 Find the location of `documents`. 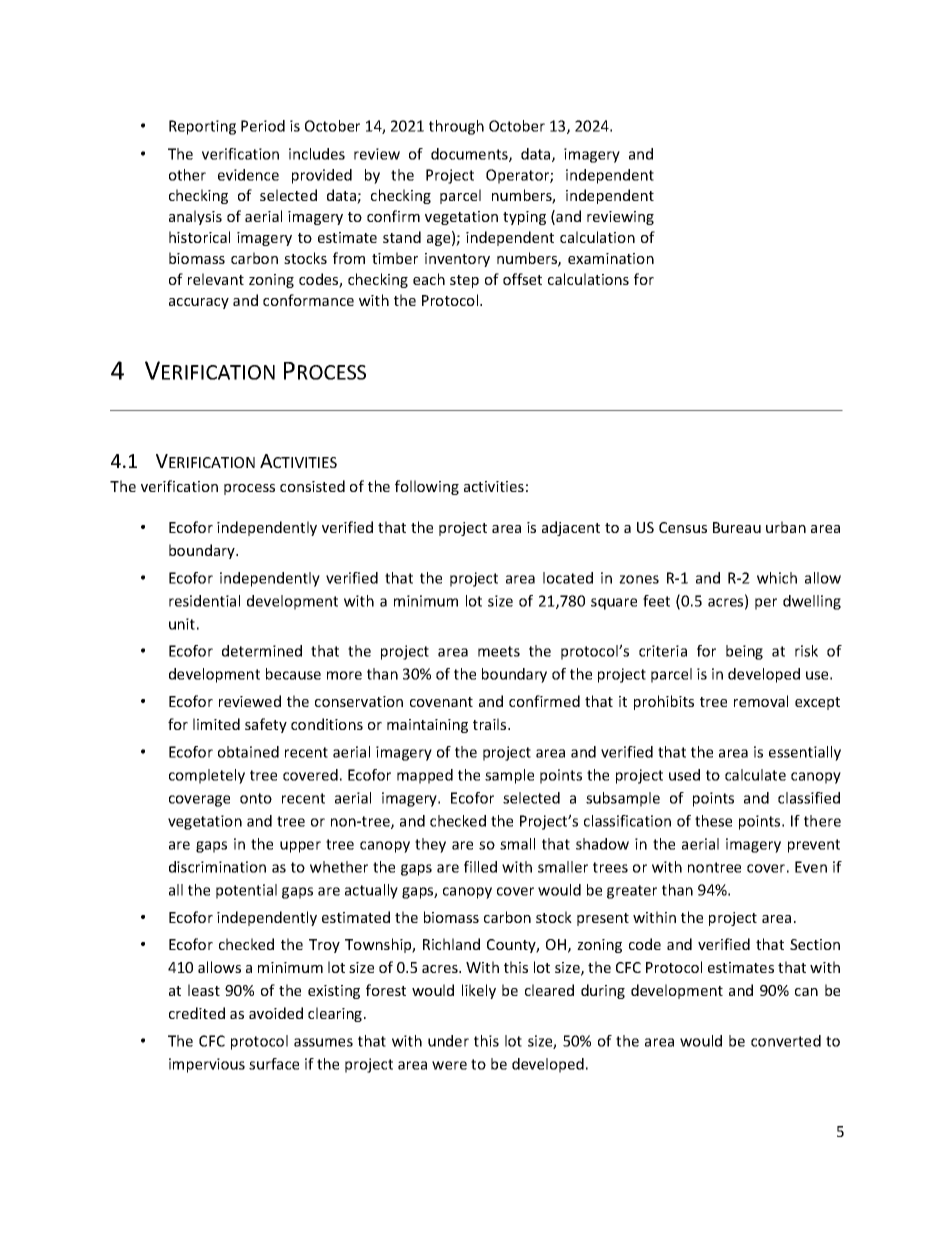

documents is located at coordinates (470, 155).
